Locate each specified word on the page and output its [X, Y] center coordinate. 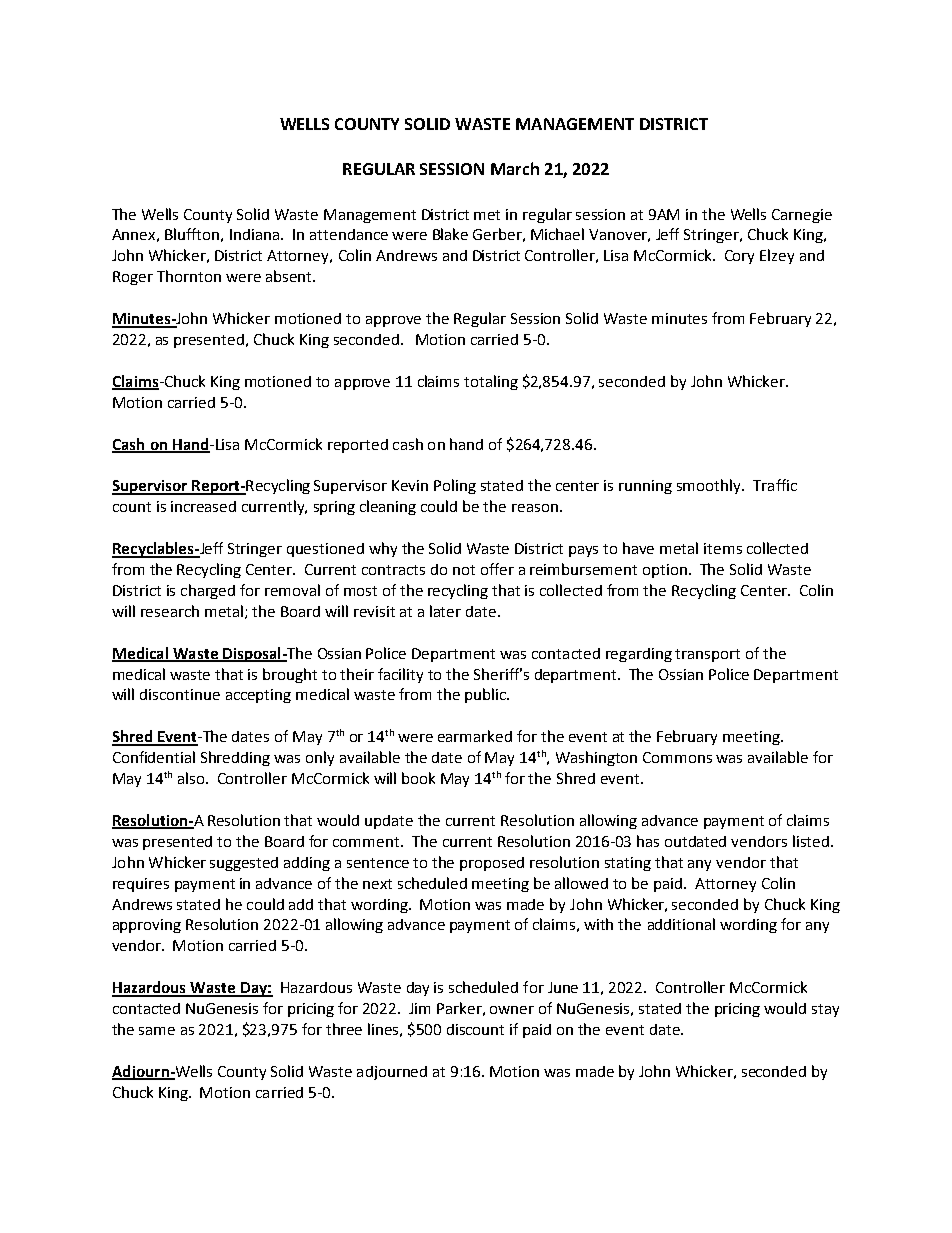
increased [203, 506]
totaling [491, 382]
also [192, 778]
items [723, 548]
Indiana [254, 234]
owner [512, 1010]
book [418, 778]
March [515, 168]
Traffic [775, 485]
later [445, 611]
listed [811, 841]
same [157, 1031]
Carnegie [802, 216]
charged [208, 591]
